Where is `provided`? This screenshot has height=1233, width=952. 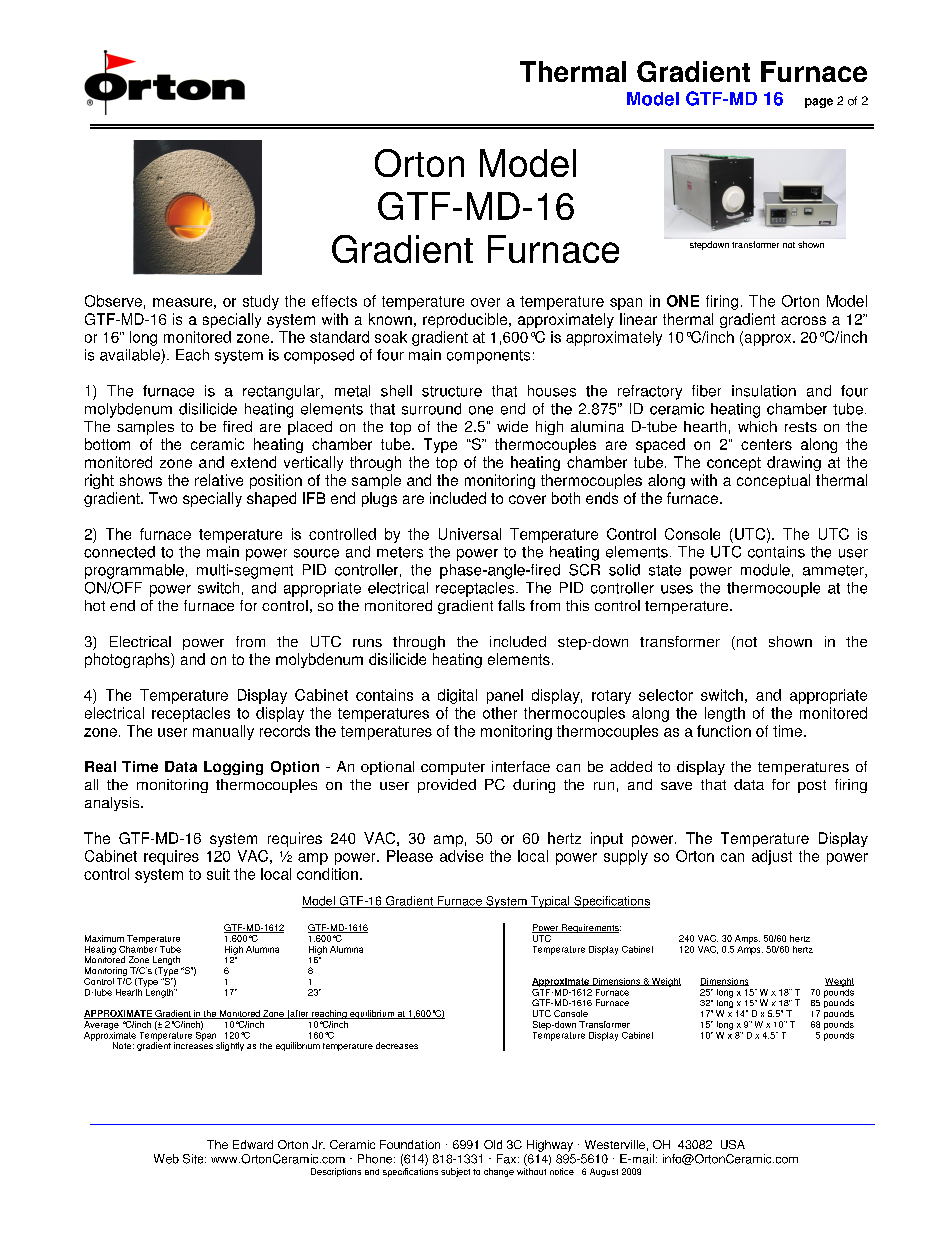 provided is located at coordinates (447, 786).
